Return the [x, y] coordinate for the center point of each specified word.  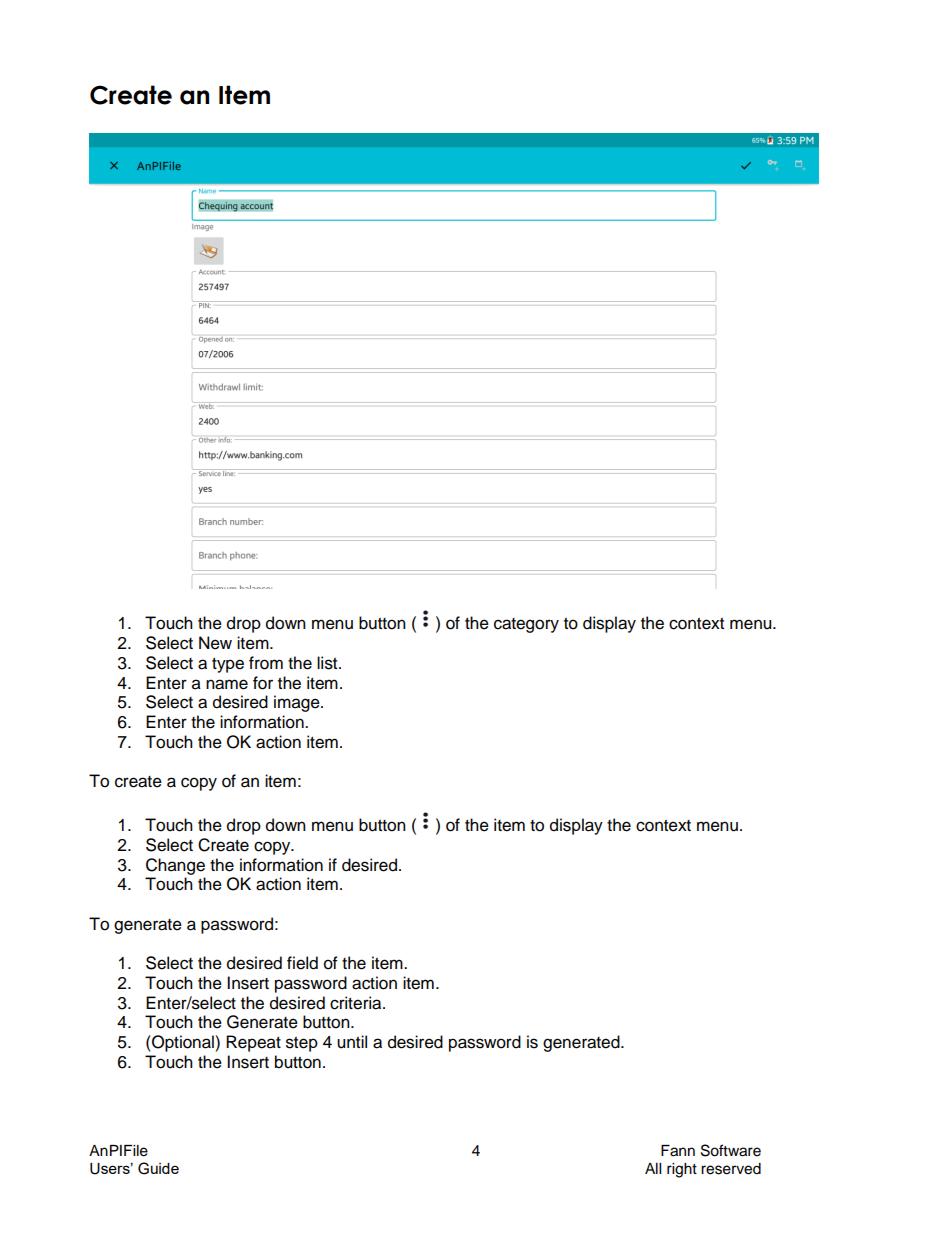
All [653, 1168]
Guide [158, 1168]
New [215, 643]
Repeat [253, 1043]
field [302, 963]
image [298, 703]
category [526, 625]
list [328, 663]
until [352, 1042]
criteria [357, 1003]
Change [175, 866]
